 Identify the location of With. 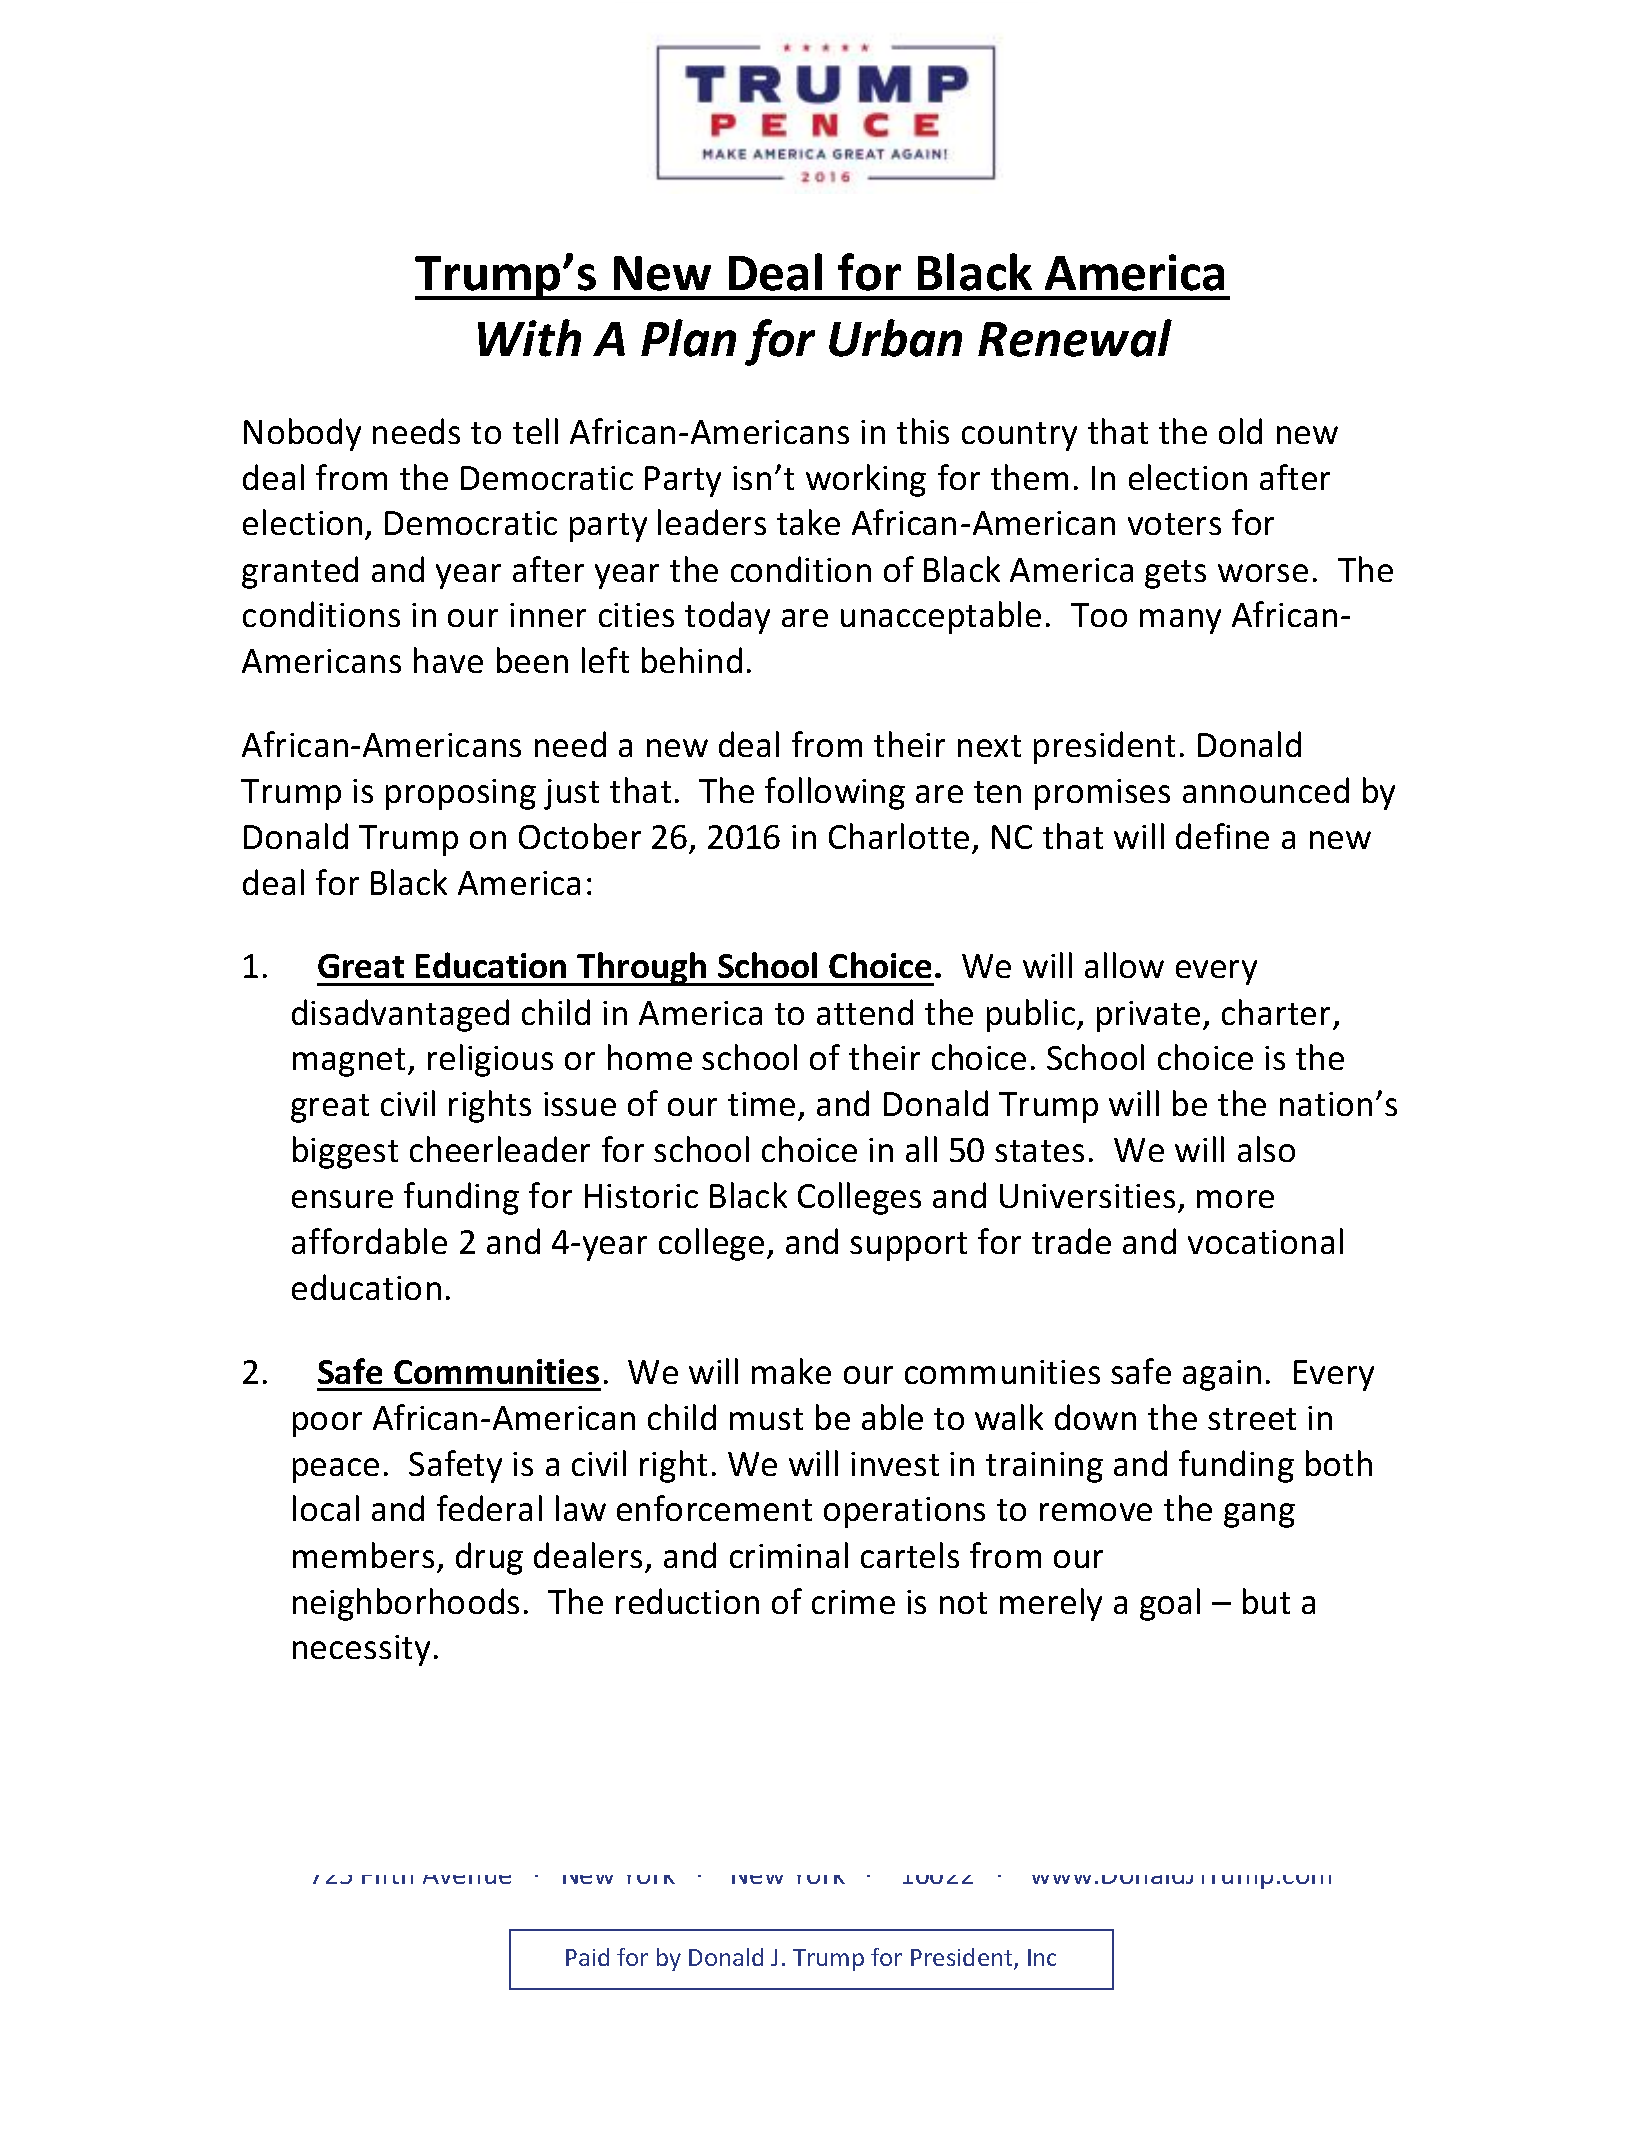
(529, 338).
